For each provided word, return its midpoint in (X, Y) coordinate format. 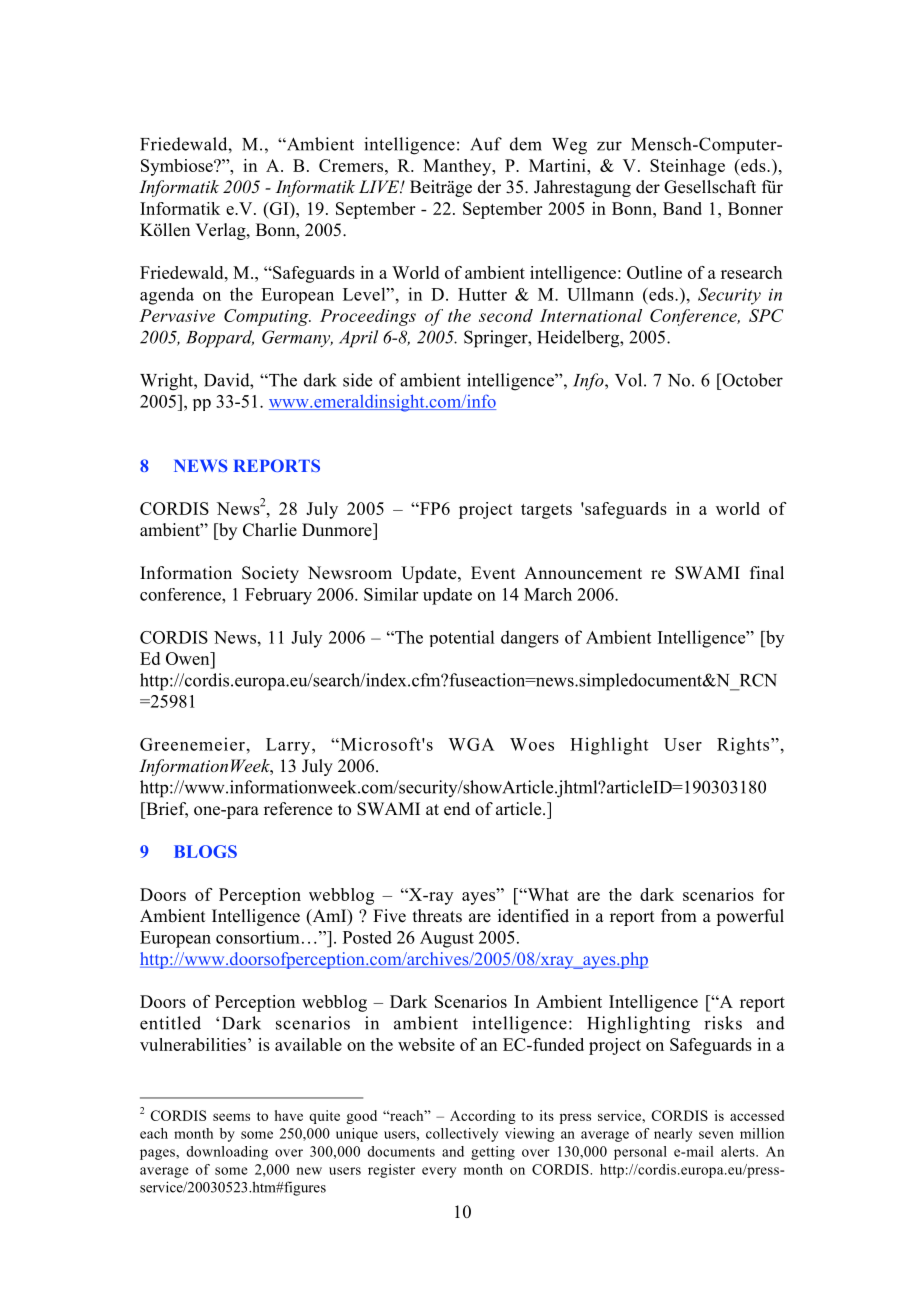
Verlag (221, 231)
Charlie (270, 530)
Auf (486, 144)
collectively (462, 1135)
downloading (227, 1153)
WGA (471, 744)
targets (546, 511)
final (767, 572)
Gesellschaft (710, 187)
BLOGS (205, 851)
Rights (744, 746)
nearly (673, 1135)
